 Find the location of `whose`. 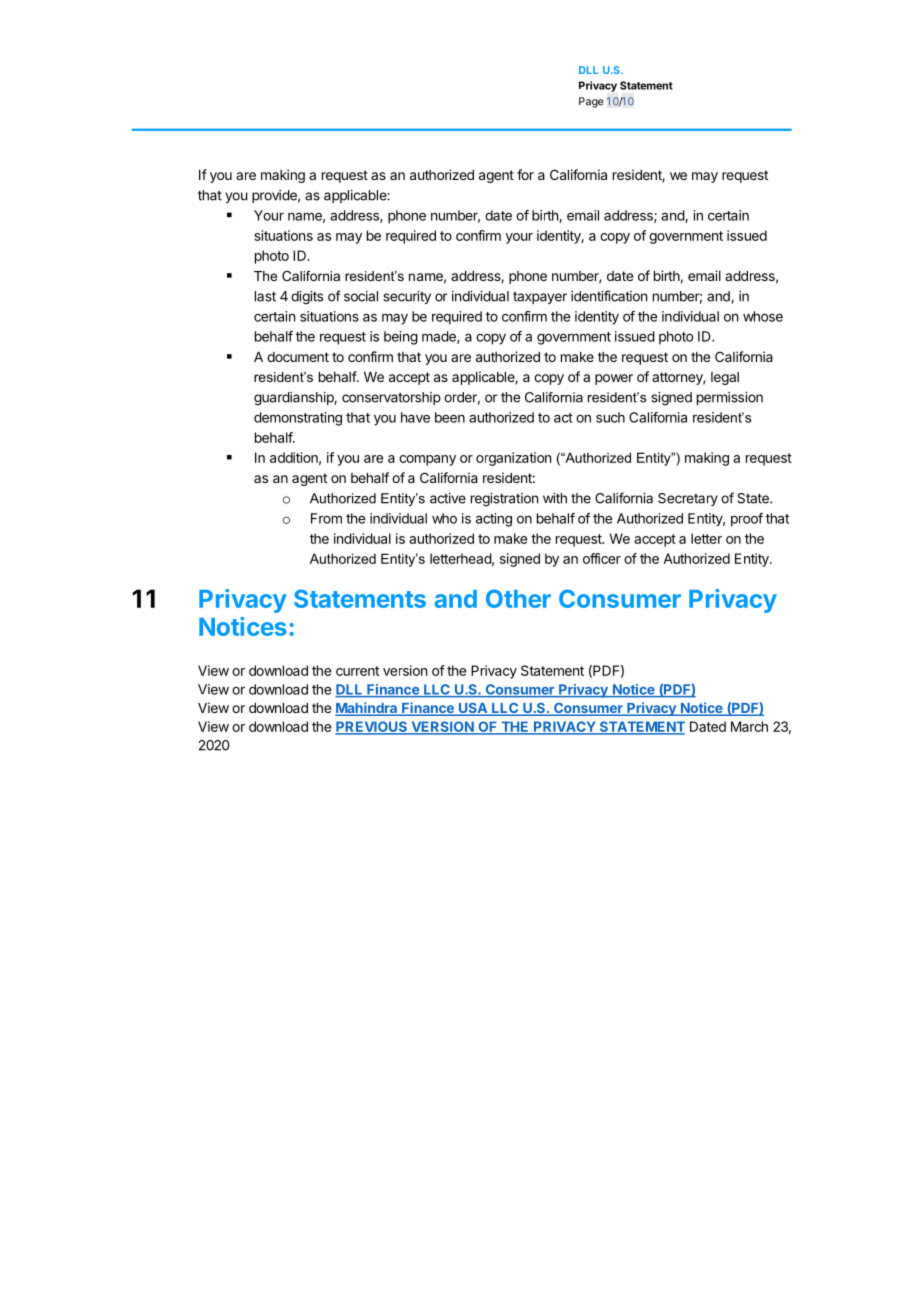

whose is located at coordinates (763, 316).
